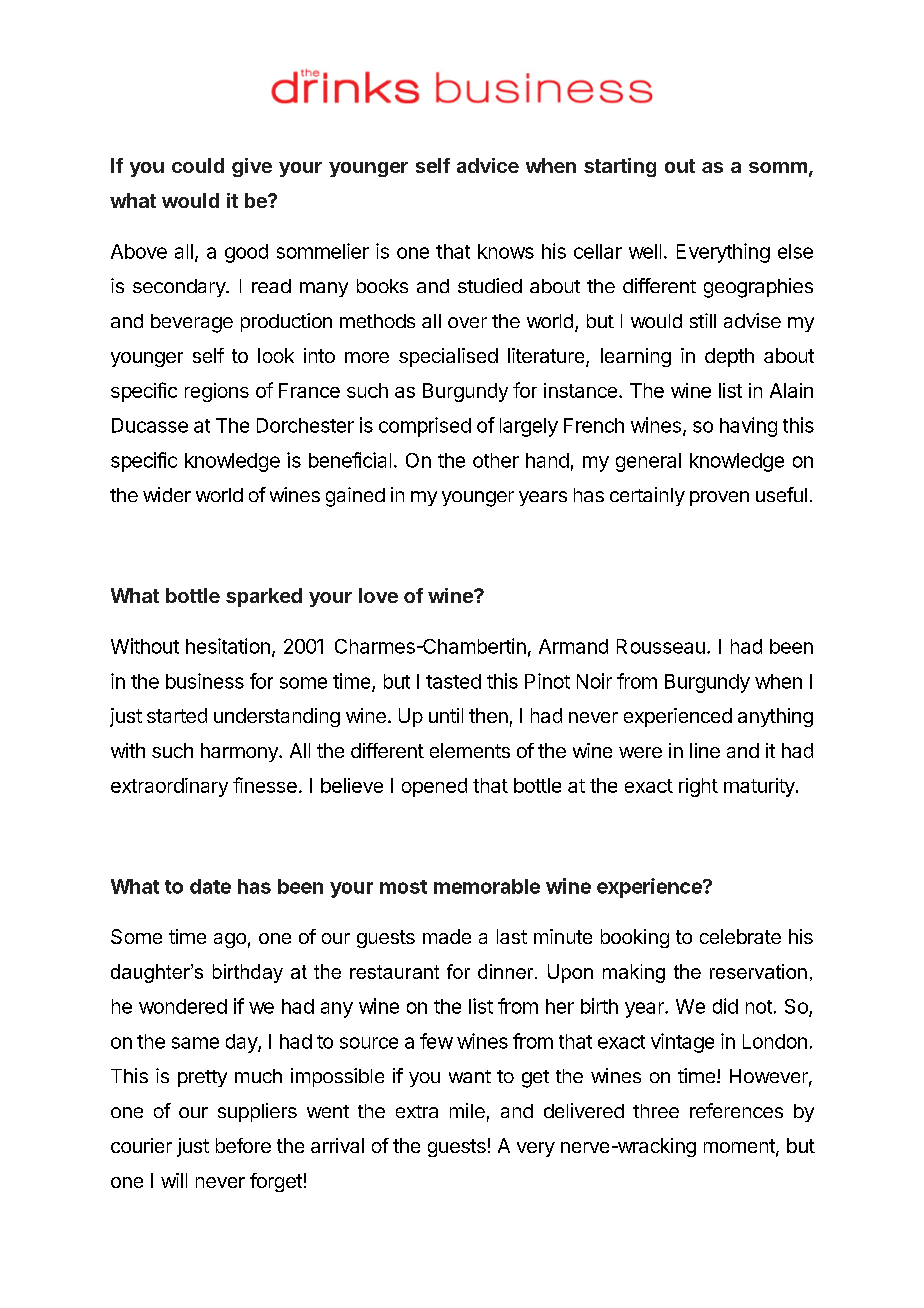  What do you see at coordinates (467, 1110) in the screenshot?
I see `mile` at bounding box center [467, 1110].
